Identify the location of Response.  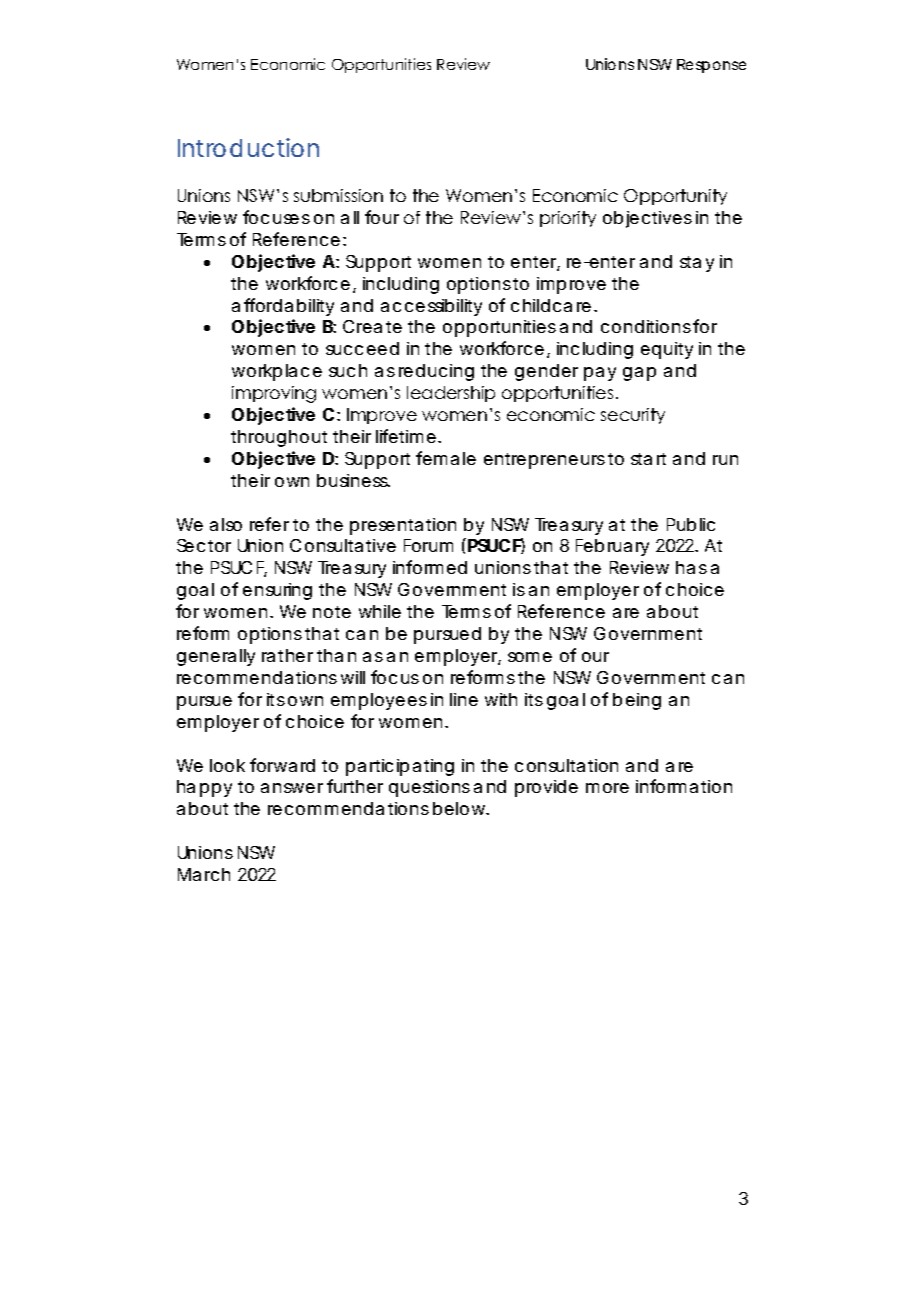
(711, 66).
